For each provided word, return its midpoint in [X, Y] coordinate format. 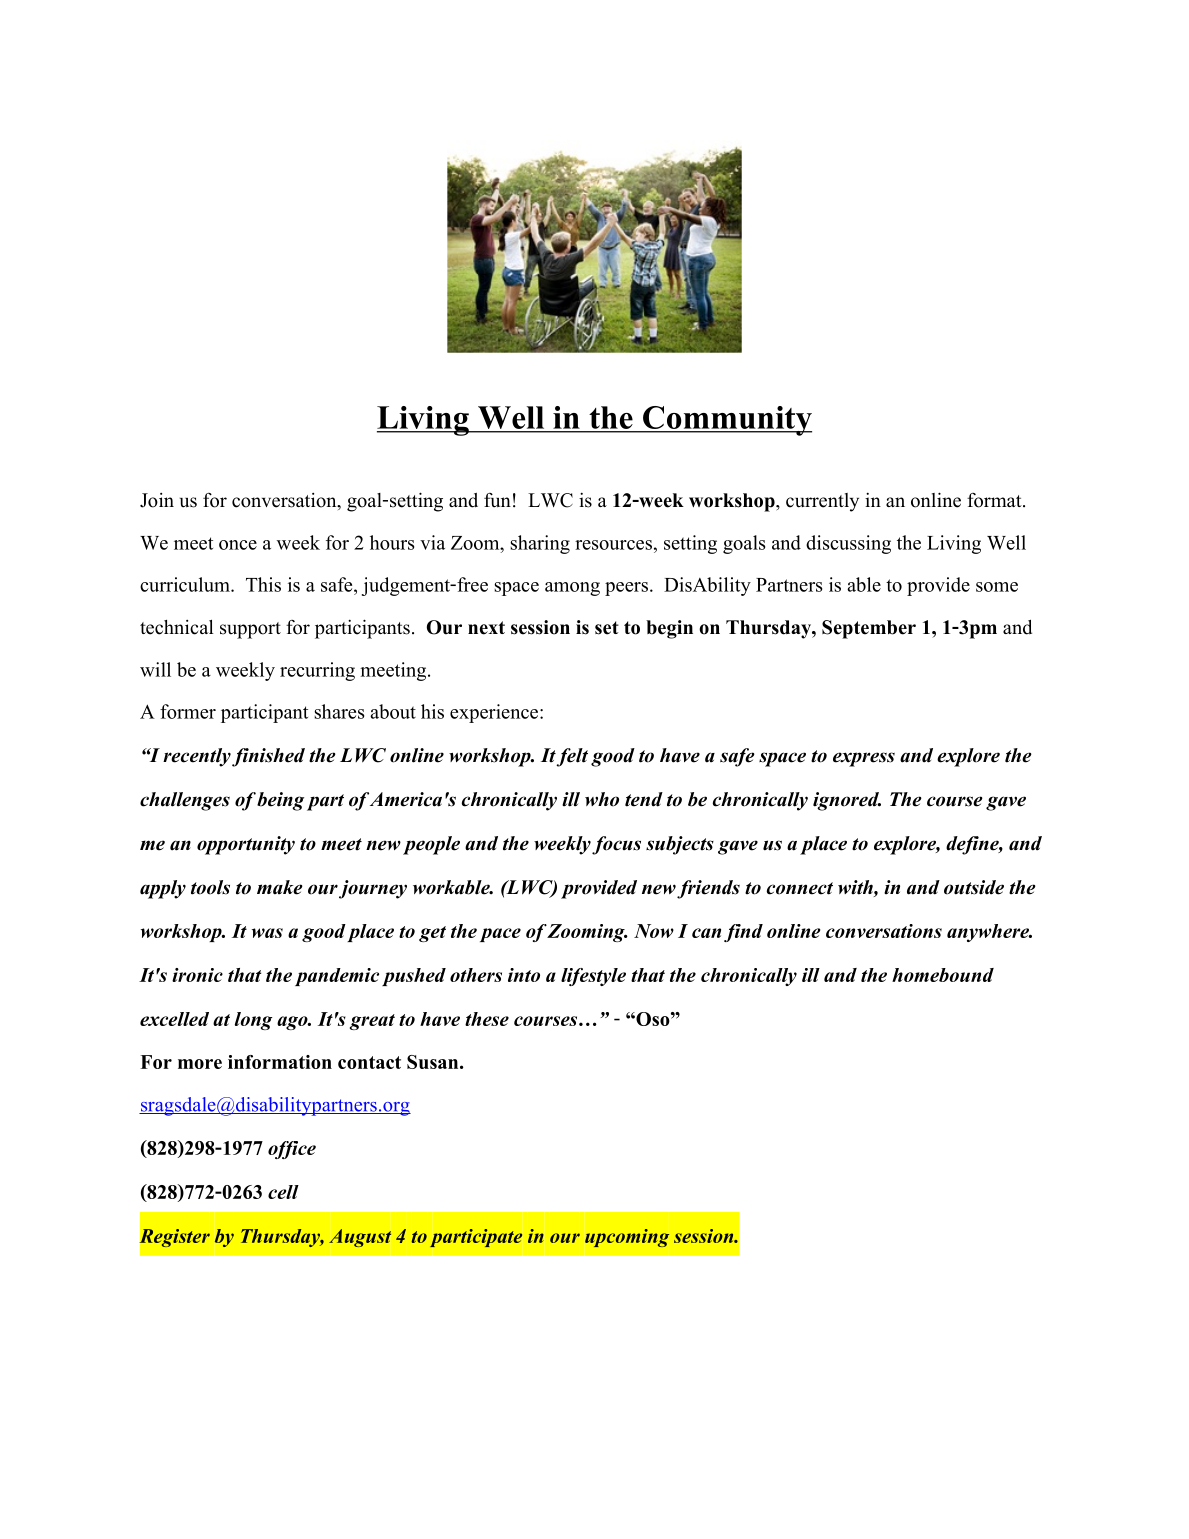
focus [616, 845]
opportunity [246, 845]
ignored [847, 801]
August [360, 1238]
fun [497, 500]
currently [822, 502]
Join [157, 500]
